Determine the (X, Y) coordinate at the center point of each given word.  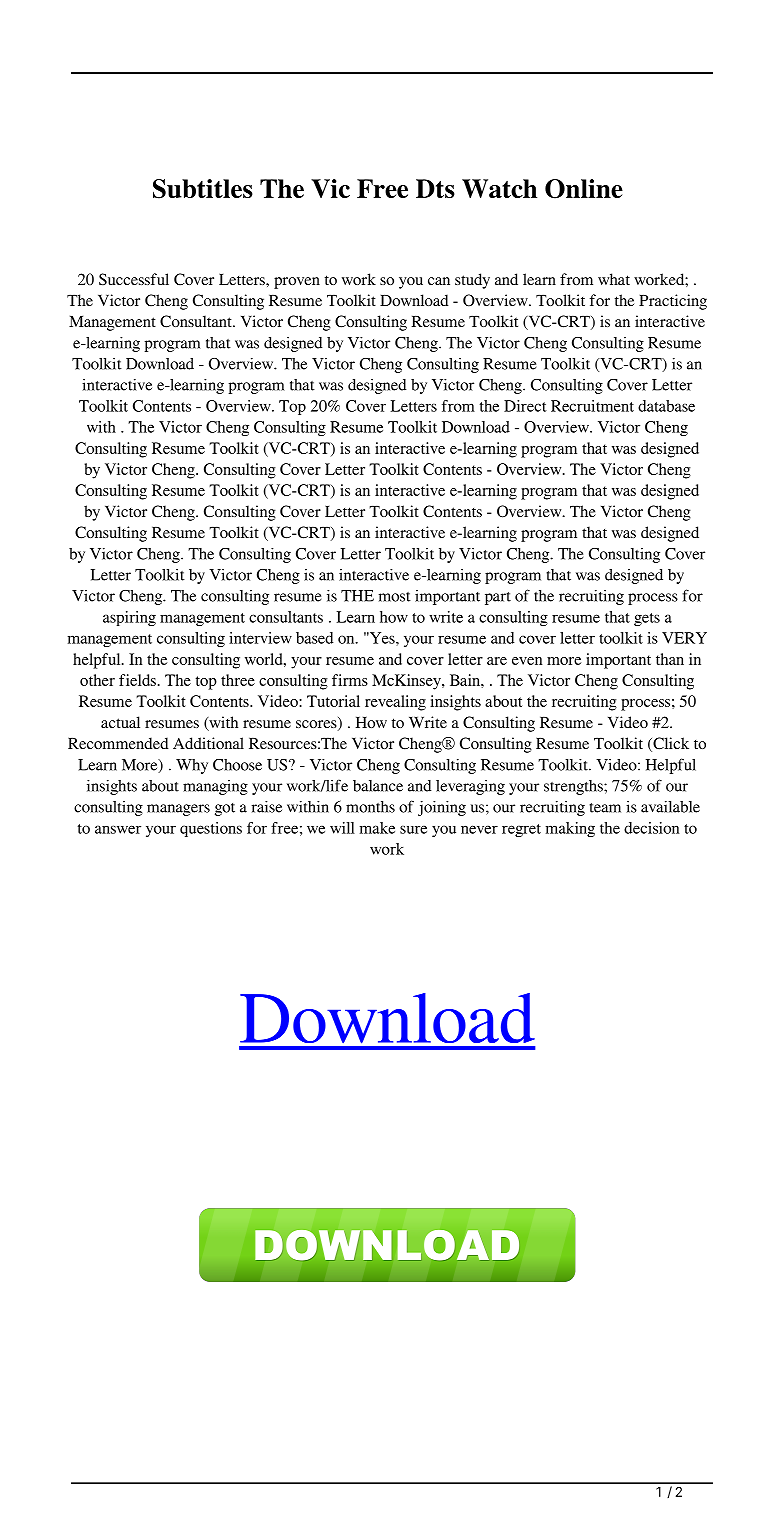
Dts (435, 188)
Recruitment (592, 406)
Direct (525, 406)
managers (178, 810)
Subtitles (203, 189)
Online (584, 189)
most (395, 597)
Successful (134, 279)
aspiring (129, 618)
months (370, 807)
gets (647, 619)
